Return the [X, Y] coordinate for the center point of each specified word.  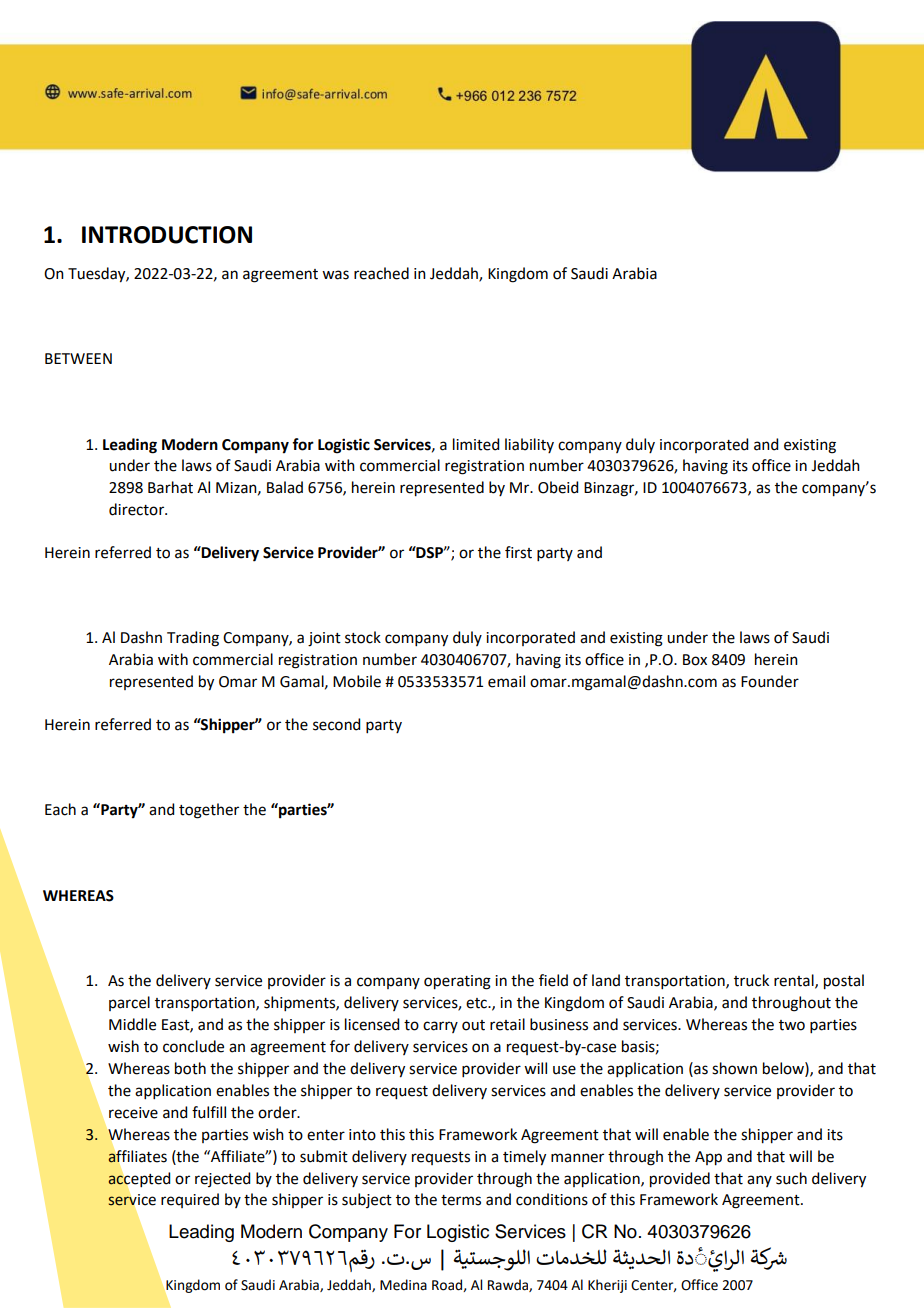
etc [477, 1003]
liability [529, 445]
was [335, 275]
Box [695, 660]
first [518, 552]
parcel [129, 1003]
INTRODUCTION [167, 235]
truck [751, 980]
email [506, 681]
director [138, 509]
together [209, 811]
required [190, 1200]
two [792, 1025]
